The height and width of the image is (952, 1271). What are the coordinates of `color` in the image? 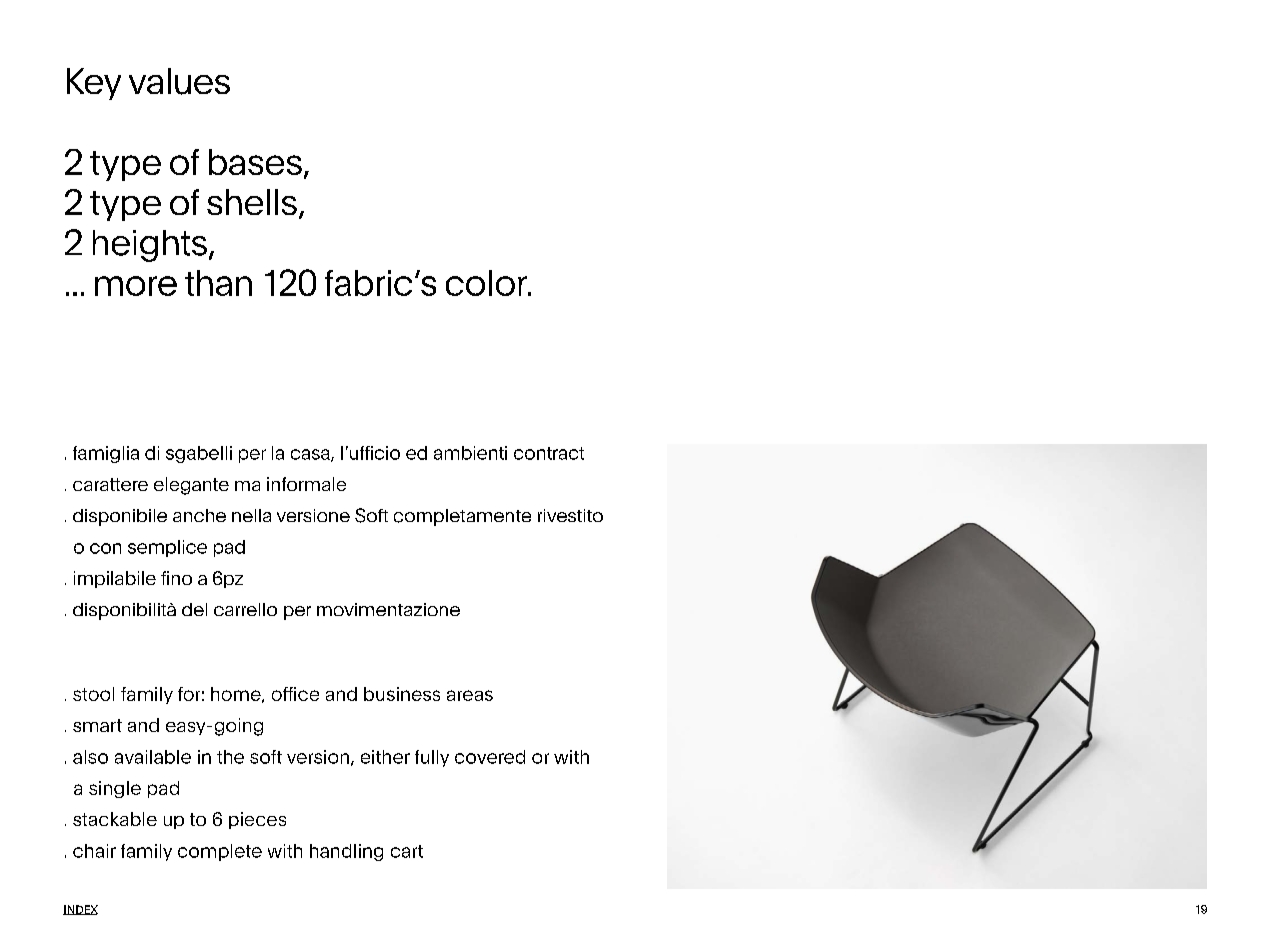 It's located at (487, 283).
